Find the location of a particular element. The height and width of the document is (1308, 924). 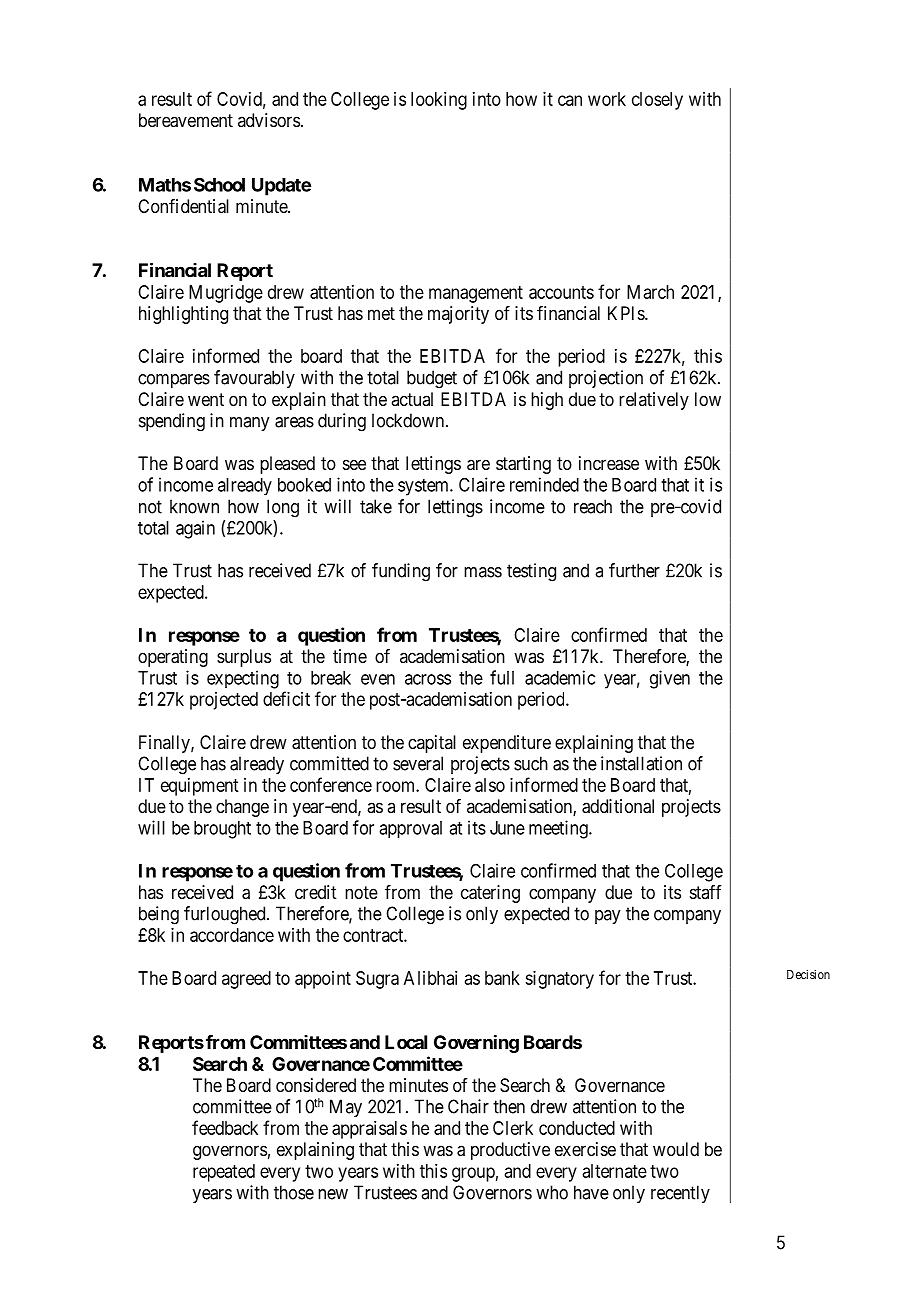

June is located at coordinates (507, 828).
